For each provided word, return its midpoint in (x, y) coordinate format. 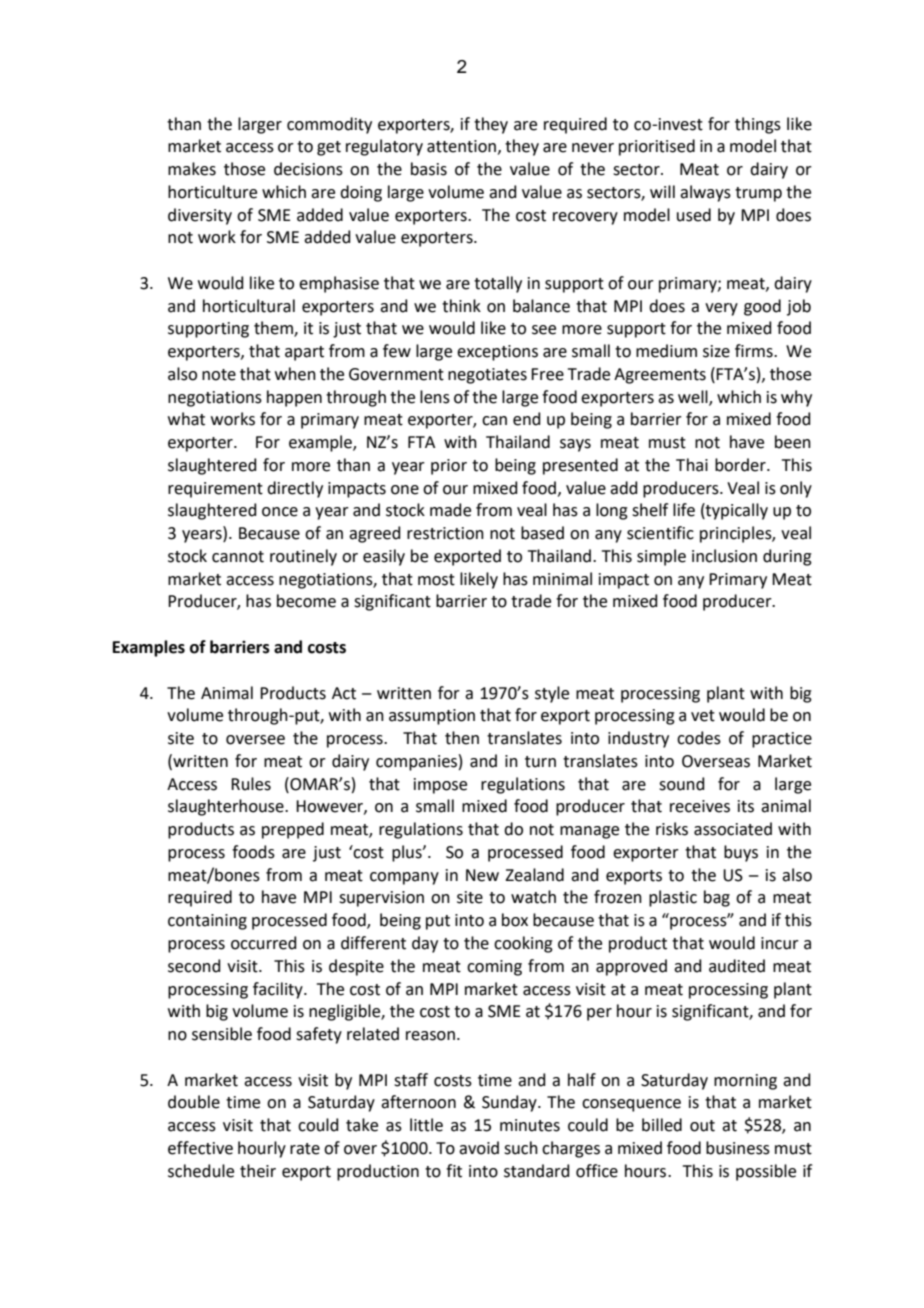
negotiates (487, 376)
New (482, 875)
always (705, 193)
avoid (479, 1148)
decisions (308, 169)
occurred (264, 943)
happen (294, 398)
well (694, 397)
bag (717, 898)
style (552, 694)
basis (429, 169)
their (258, 1171)
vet (703, 716)
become (306, 601)
